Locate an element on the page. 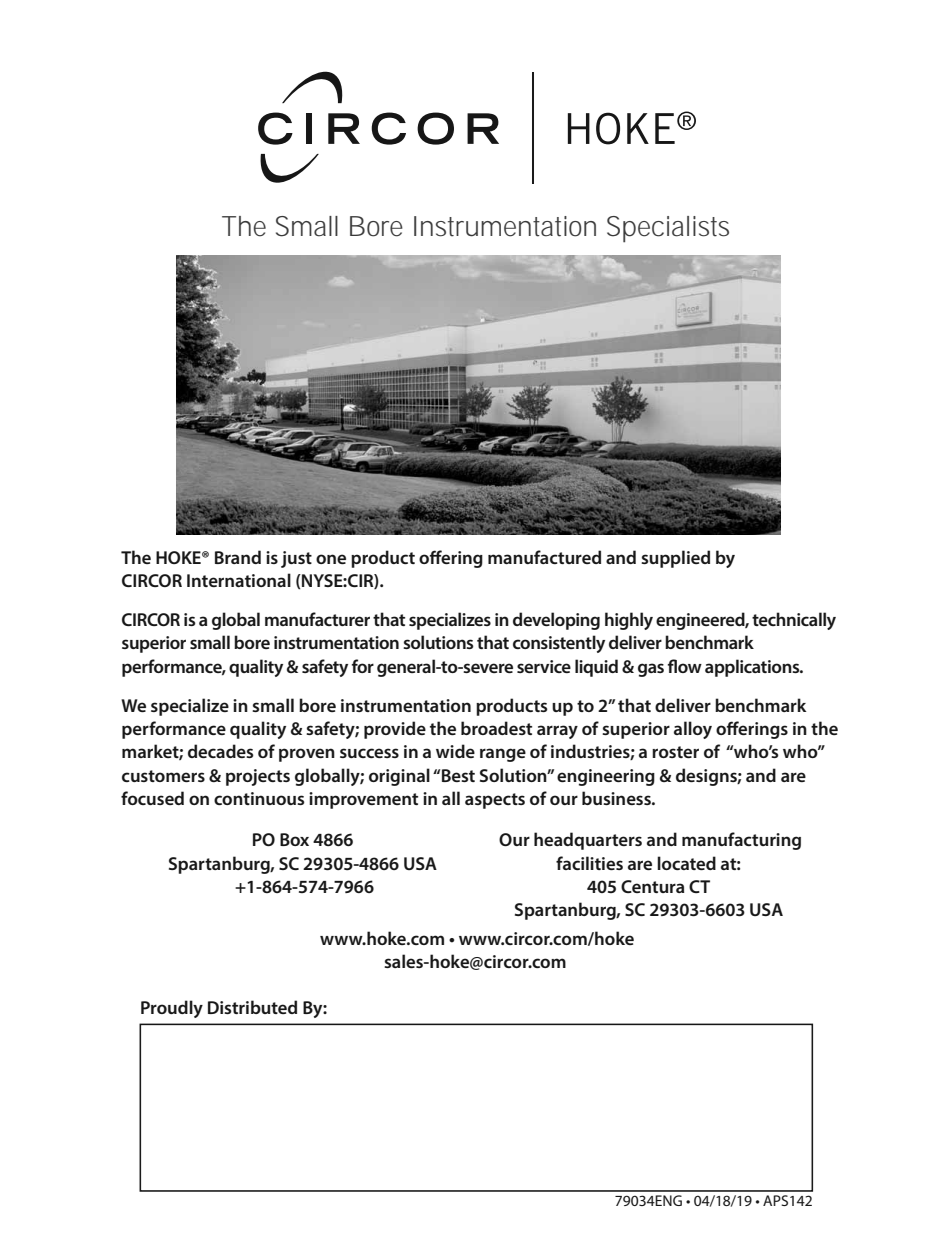 This document has height=1233, width=952. one is located at coordinates (331, 559).
